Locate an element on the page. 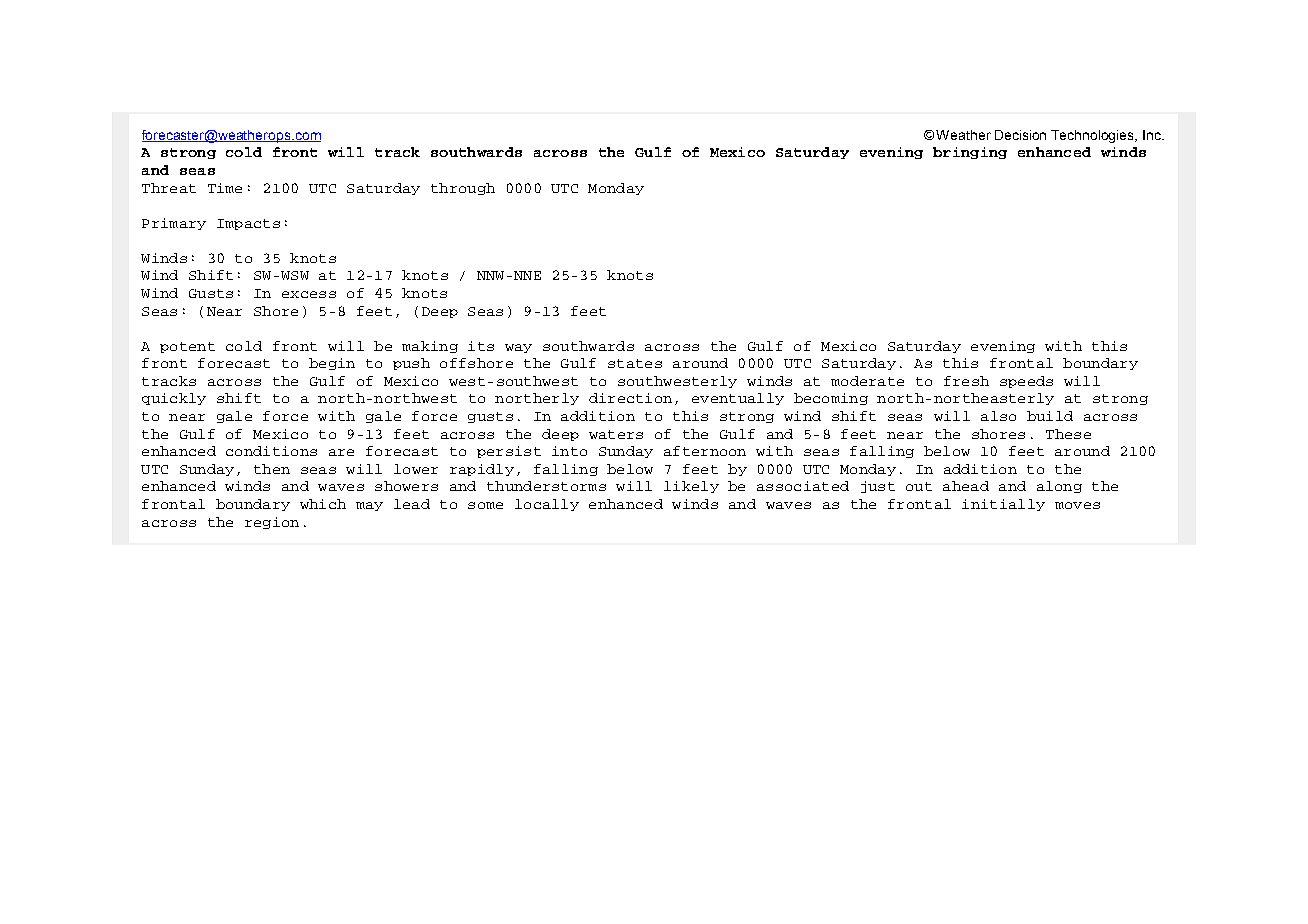 This image has width=1308, height=924. Time is located at coordinates (225, 188).
